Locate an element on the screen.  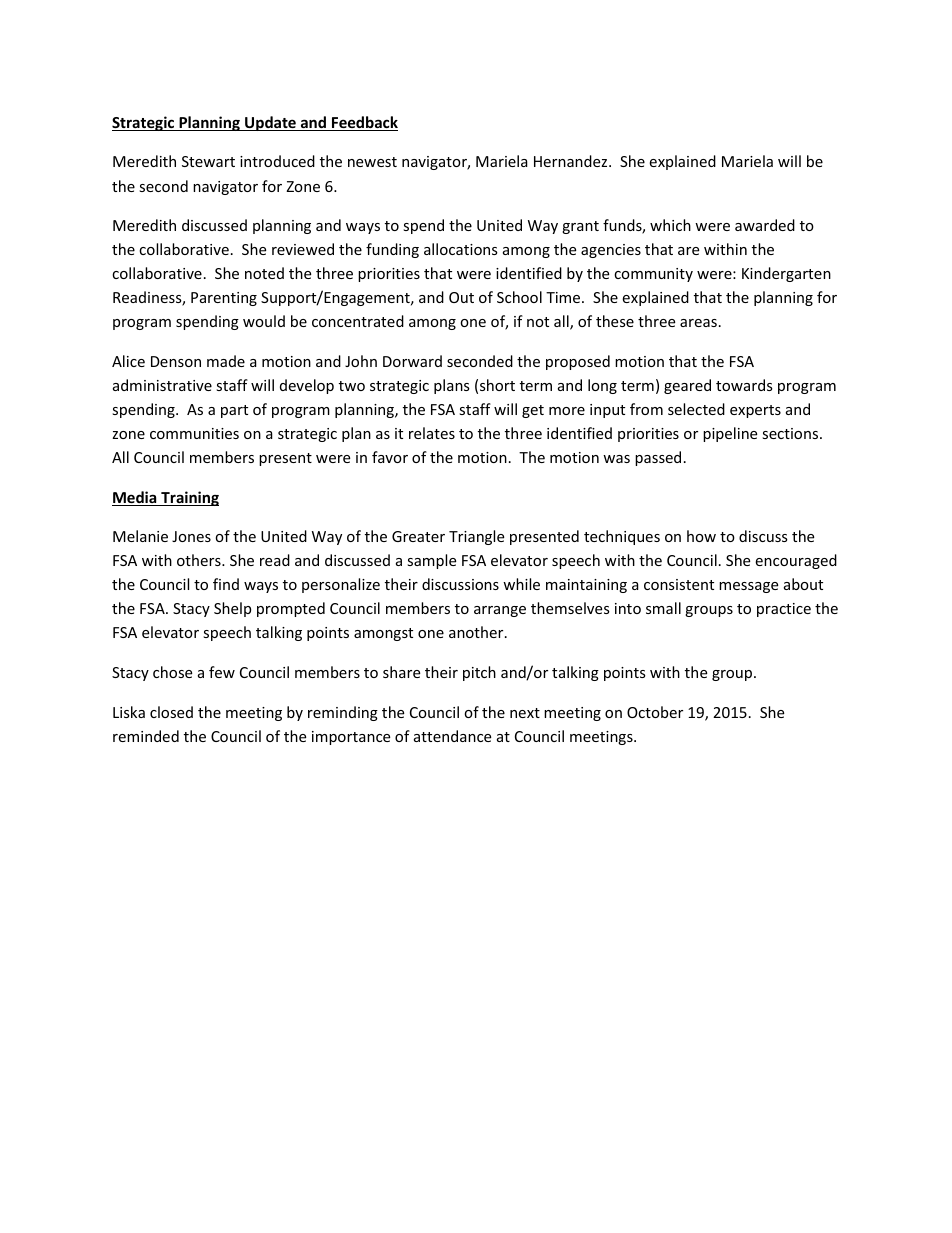
made is located at coordinates (226, 361).
